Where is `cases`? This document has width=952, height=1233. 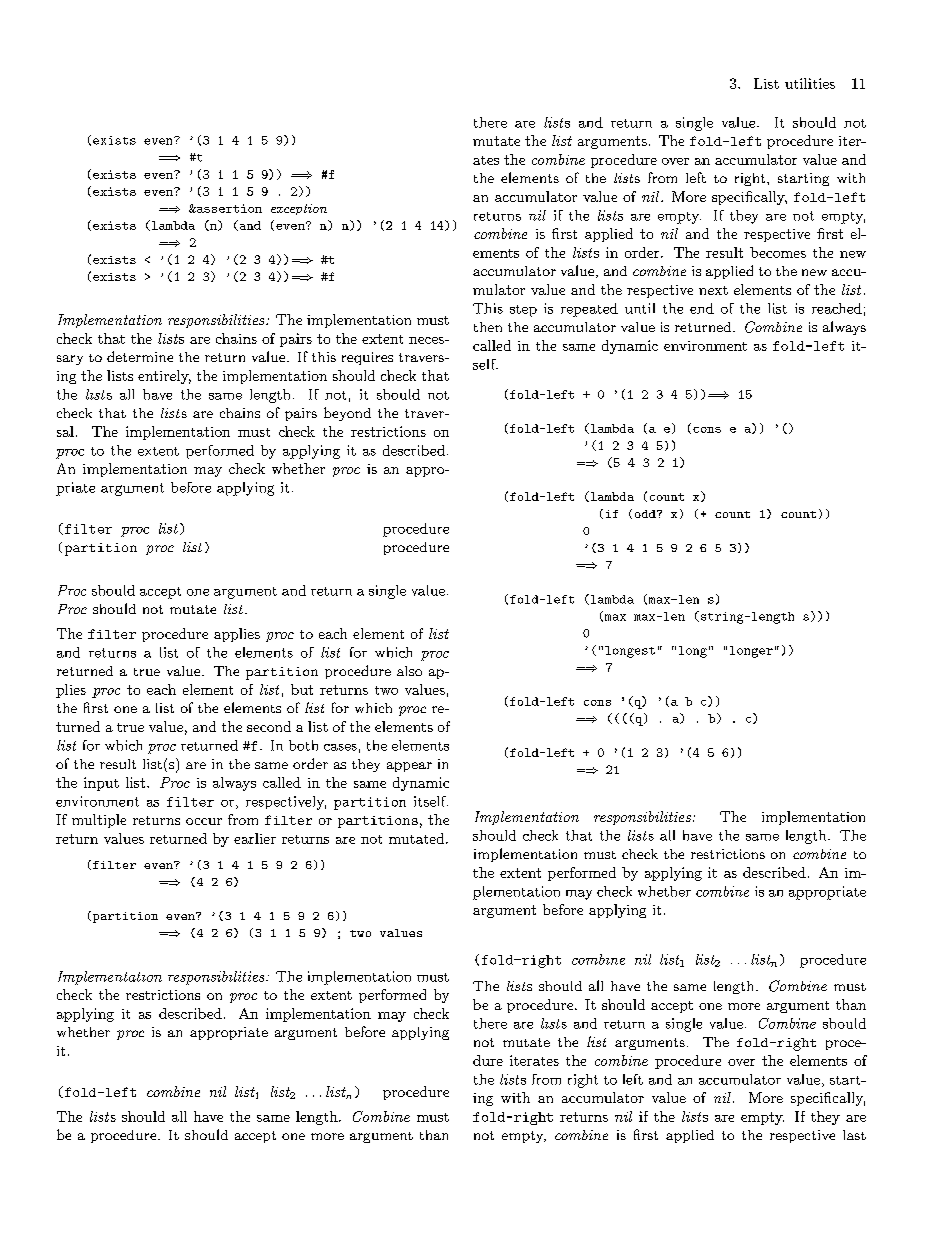 cases is located at coordinates (340, 747).
